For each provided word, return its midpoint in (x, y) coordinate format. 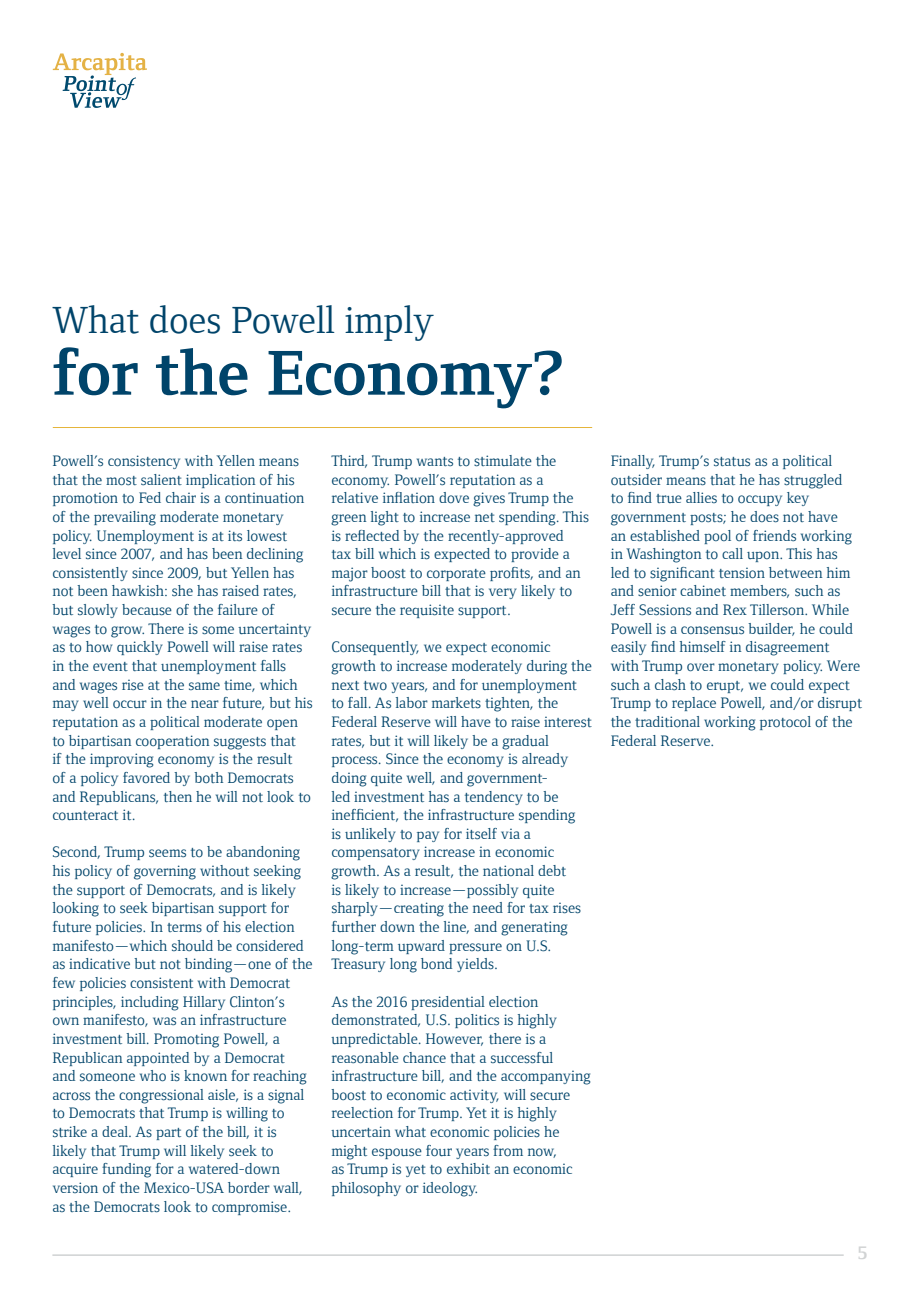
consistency (144, 462)
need (488, 907)
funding (126, 1170)
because (147, 610)
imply (389, 323)
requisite (427, 611)
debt (552, 870)
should (192, 945)
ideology (450, 1189)
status (732, 462)
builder (771, 629)
